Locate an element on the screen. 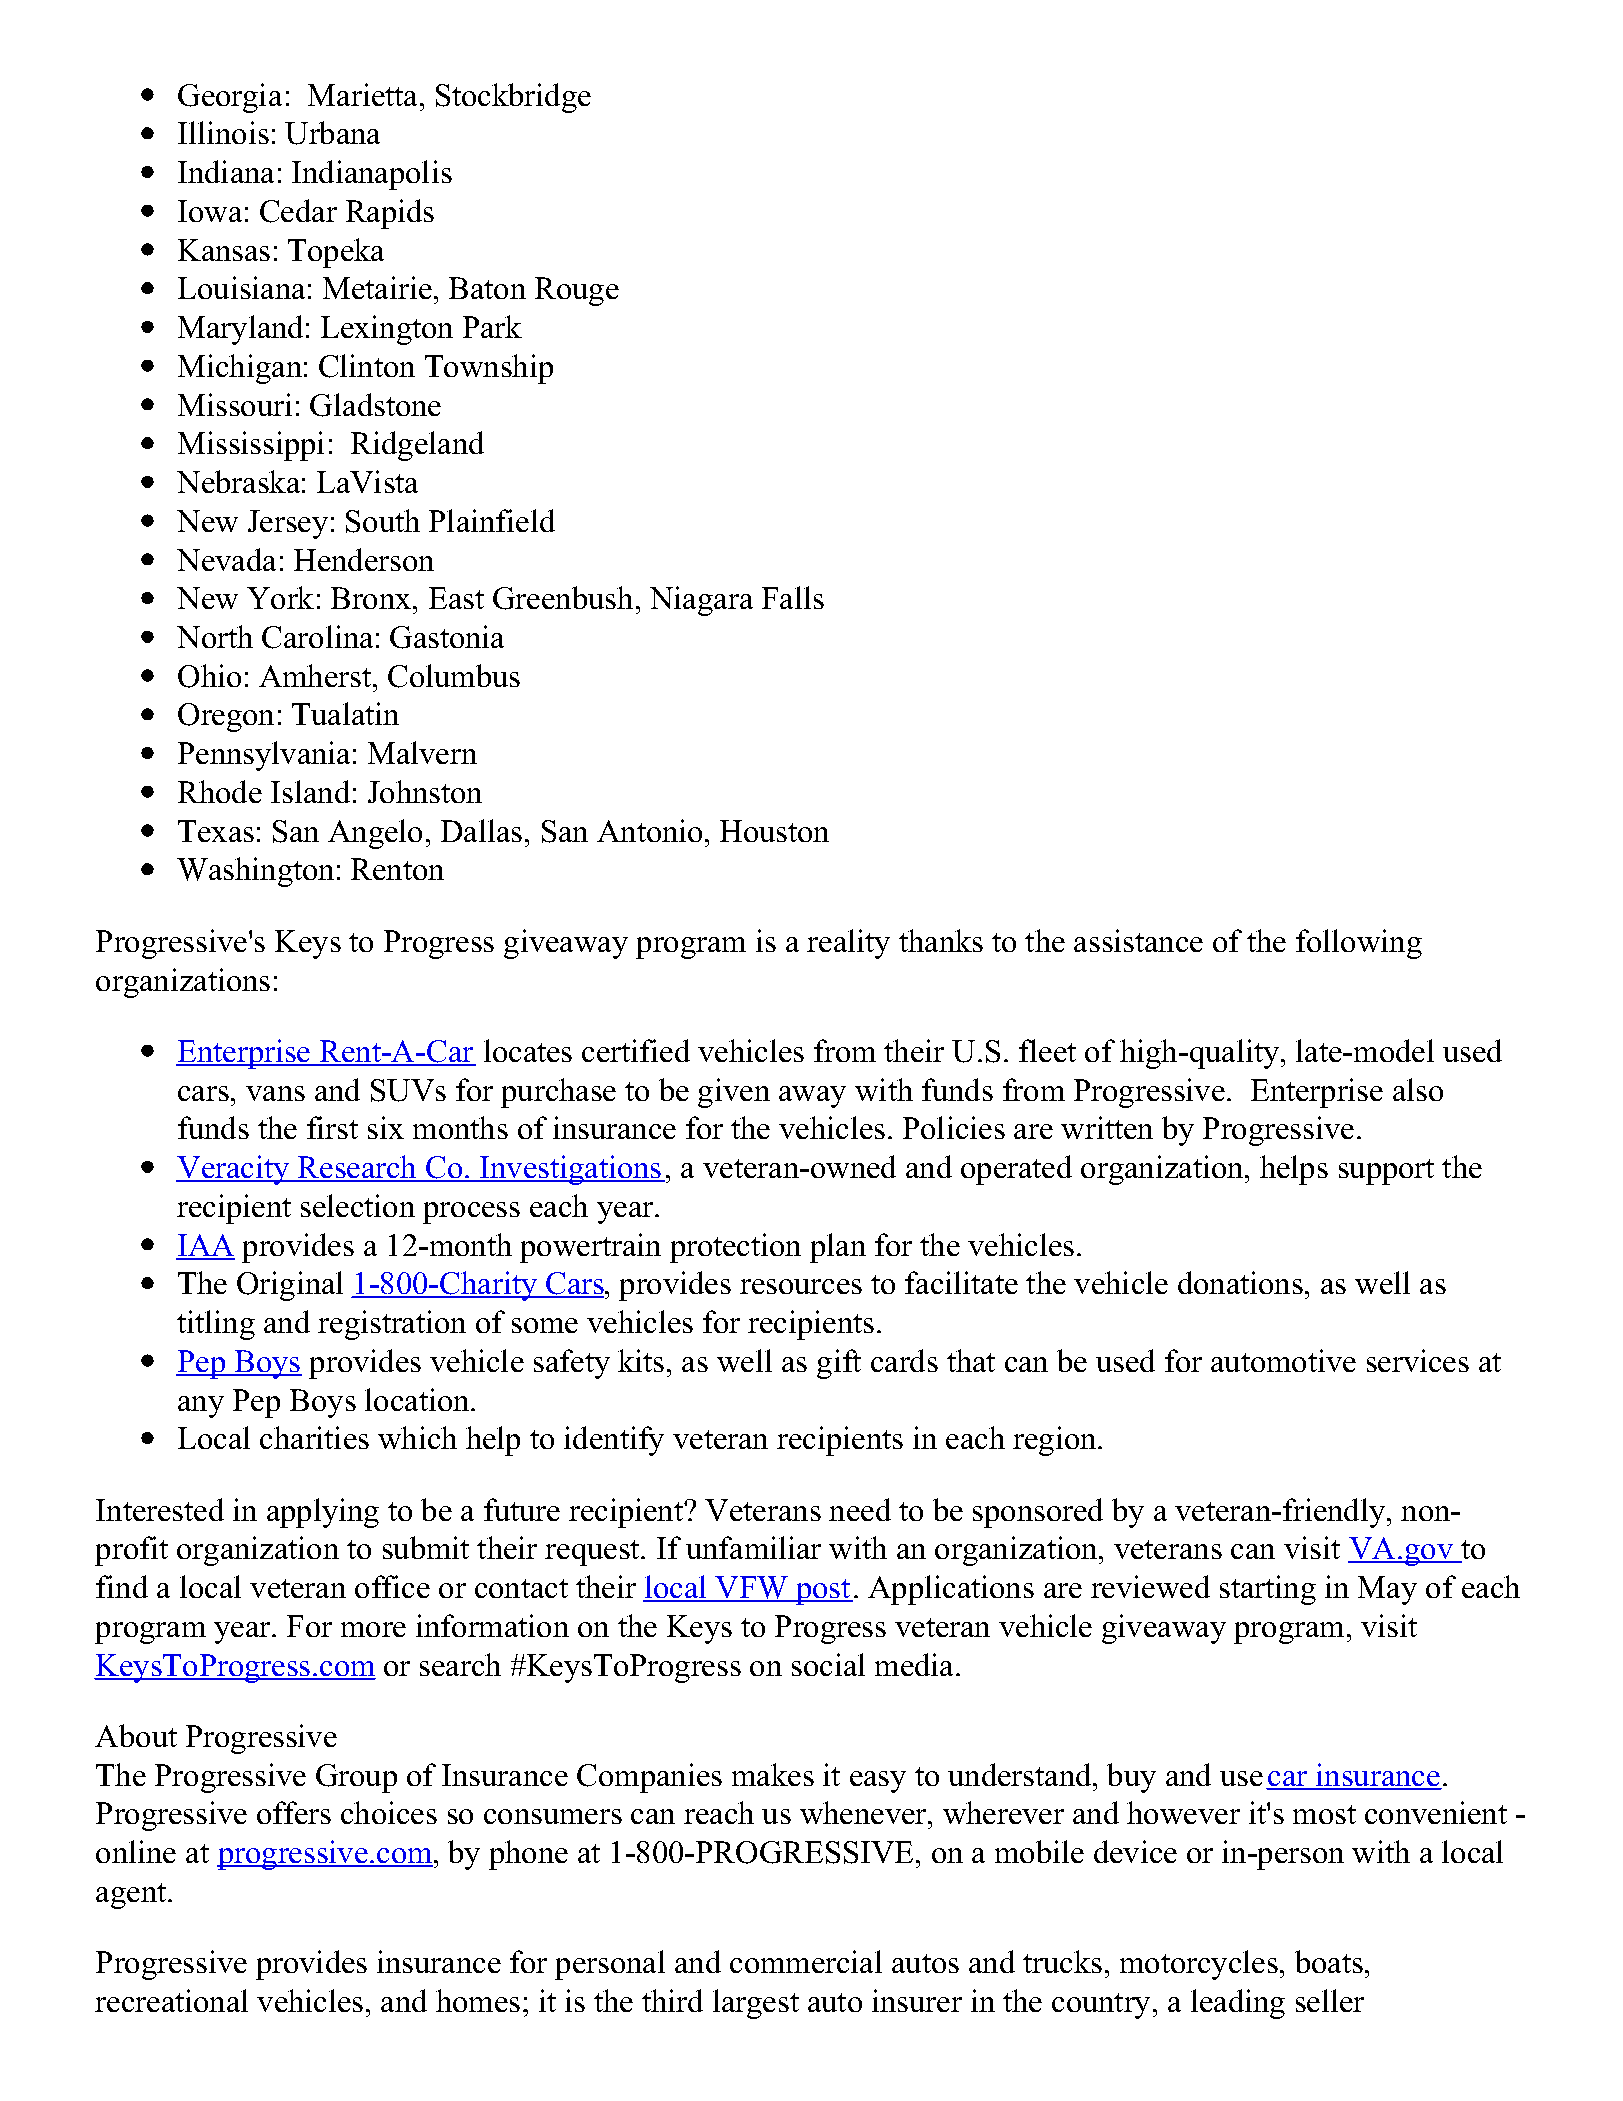 This screenshot has height=2101, width=1623. vans is located at coordinates (275, 1093).
